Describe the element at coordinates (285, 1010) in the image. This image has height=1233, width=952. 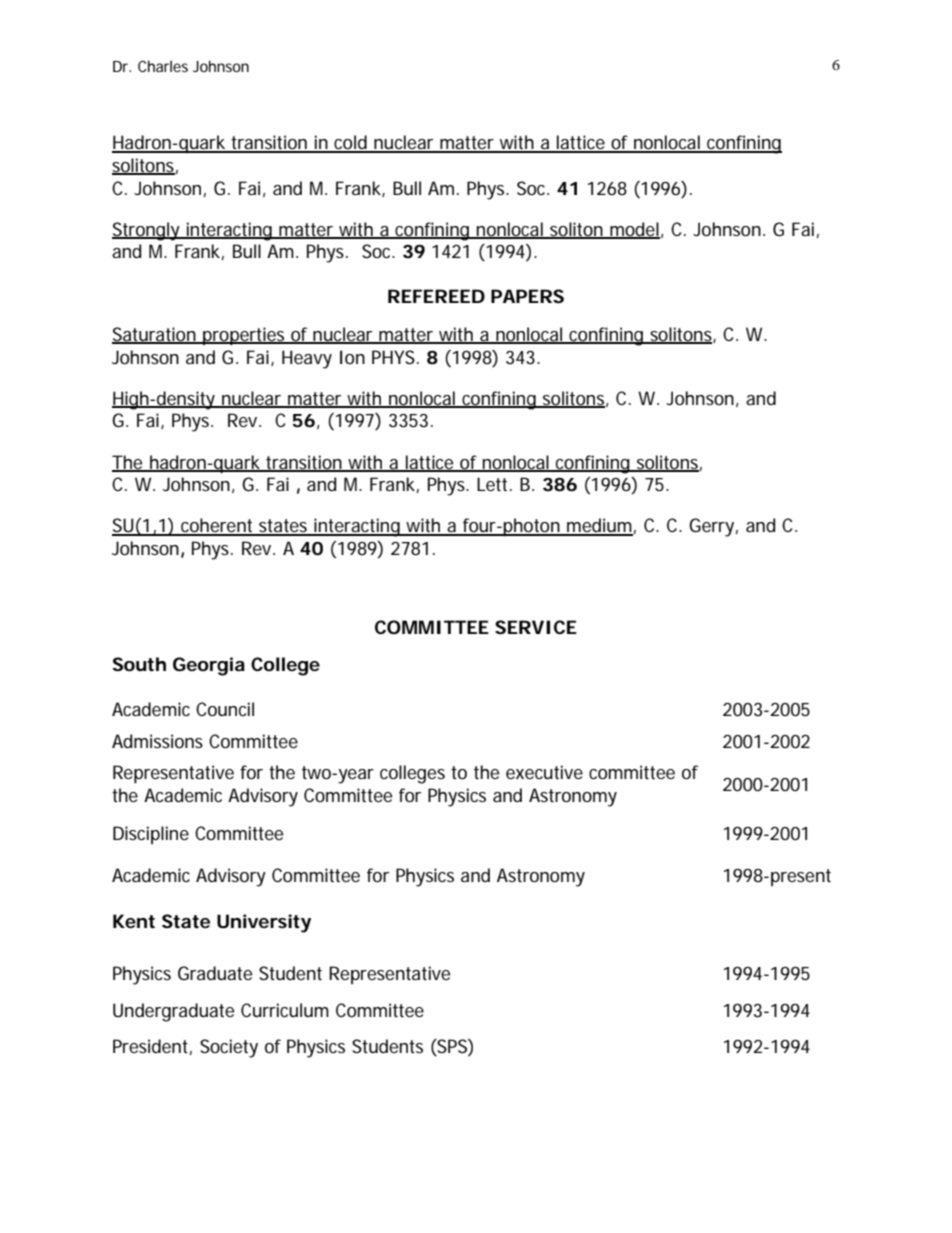
I see `Curriculum` at that location.
